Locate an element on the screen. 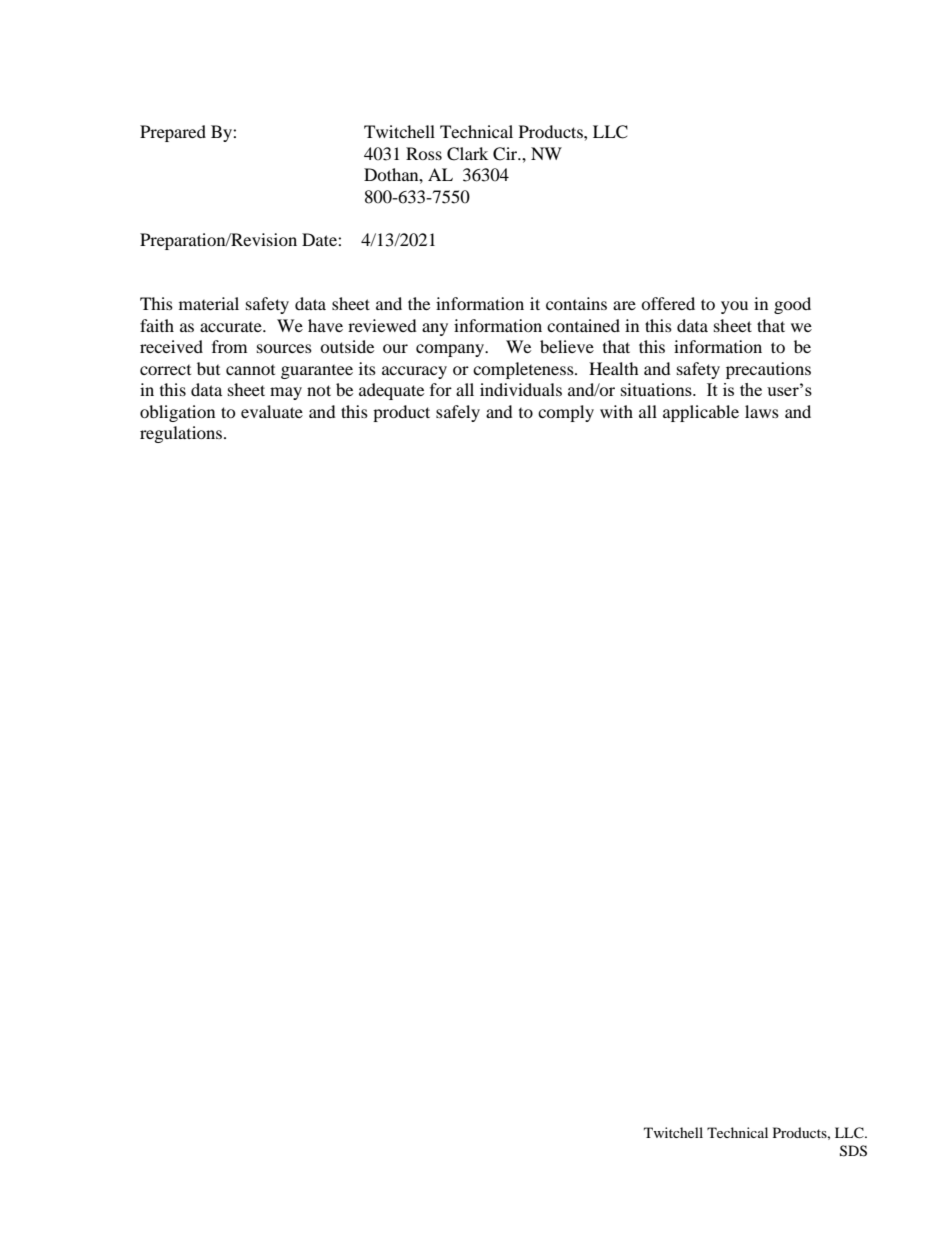 This screenshot has height=1233, width=952. obligation is located at coordinates (177, 413).
